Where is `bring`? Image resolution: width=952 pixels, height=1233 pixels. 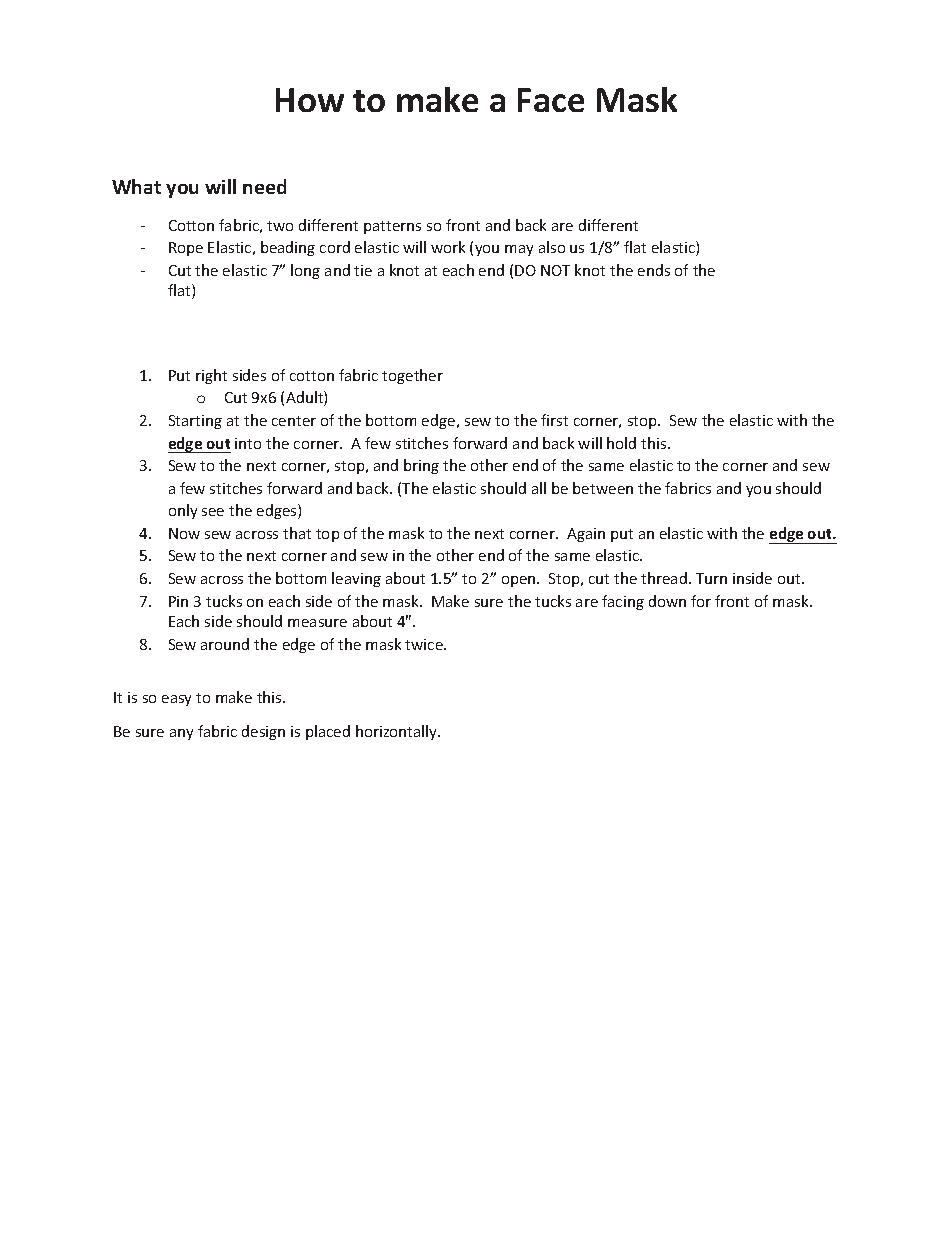
bring is located at coordinates (421, 466).
